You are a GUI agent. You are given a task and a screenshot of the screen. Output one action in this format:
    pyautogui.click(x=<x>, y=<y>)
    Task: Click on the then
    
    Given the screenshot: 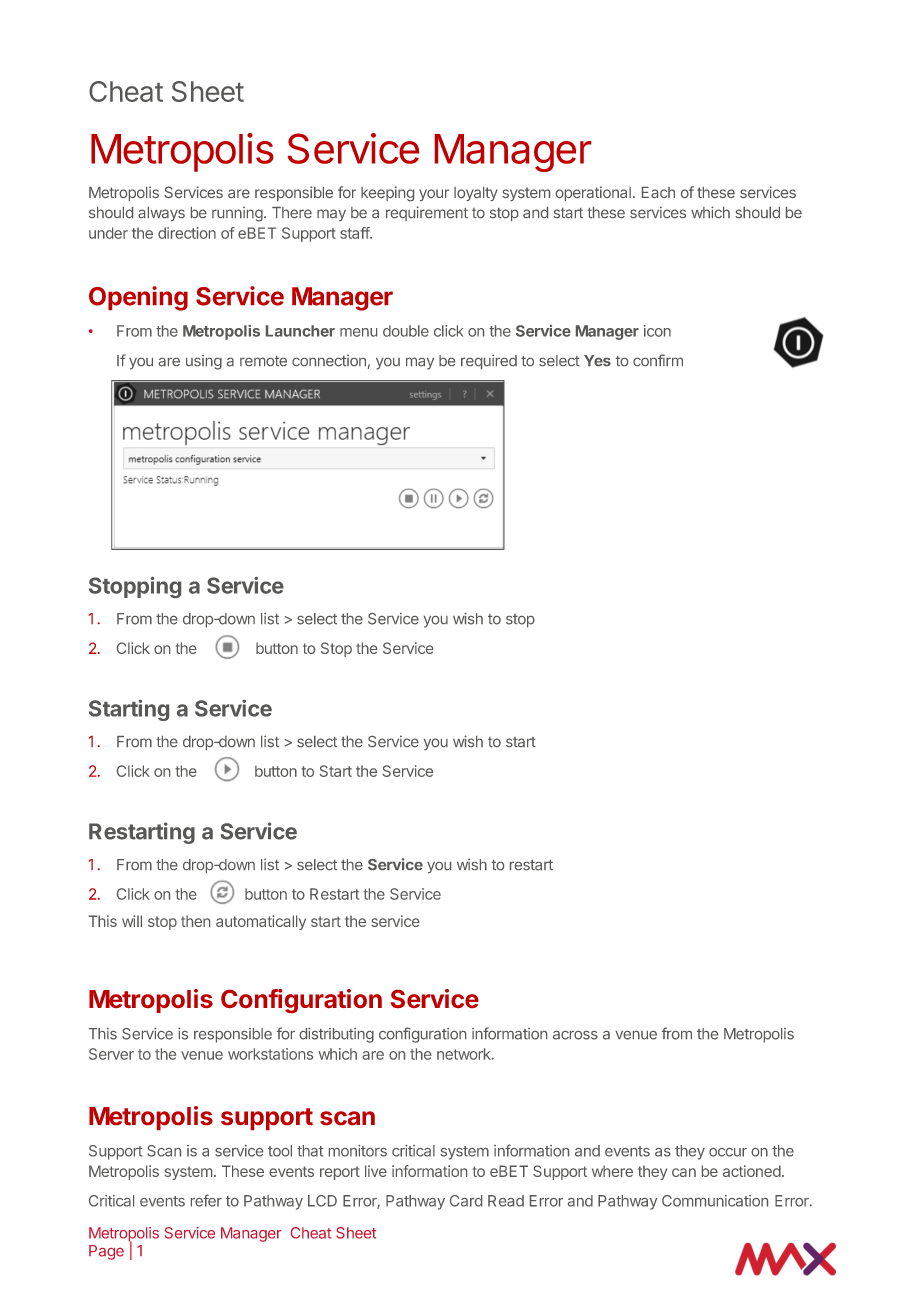 What is the action you would take?
    pyautogui.click(x=195, y=921)
